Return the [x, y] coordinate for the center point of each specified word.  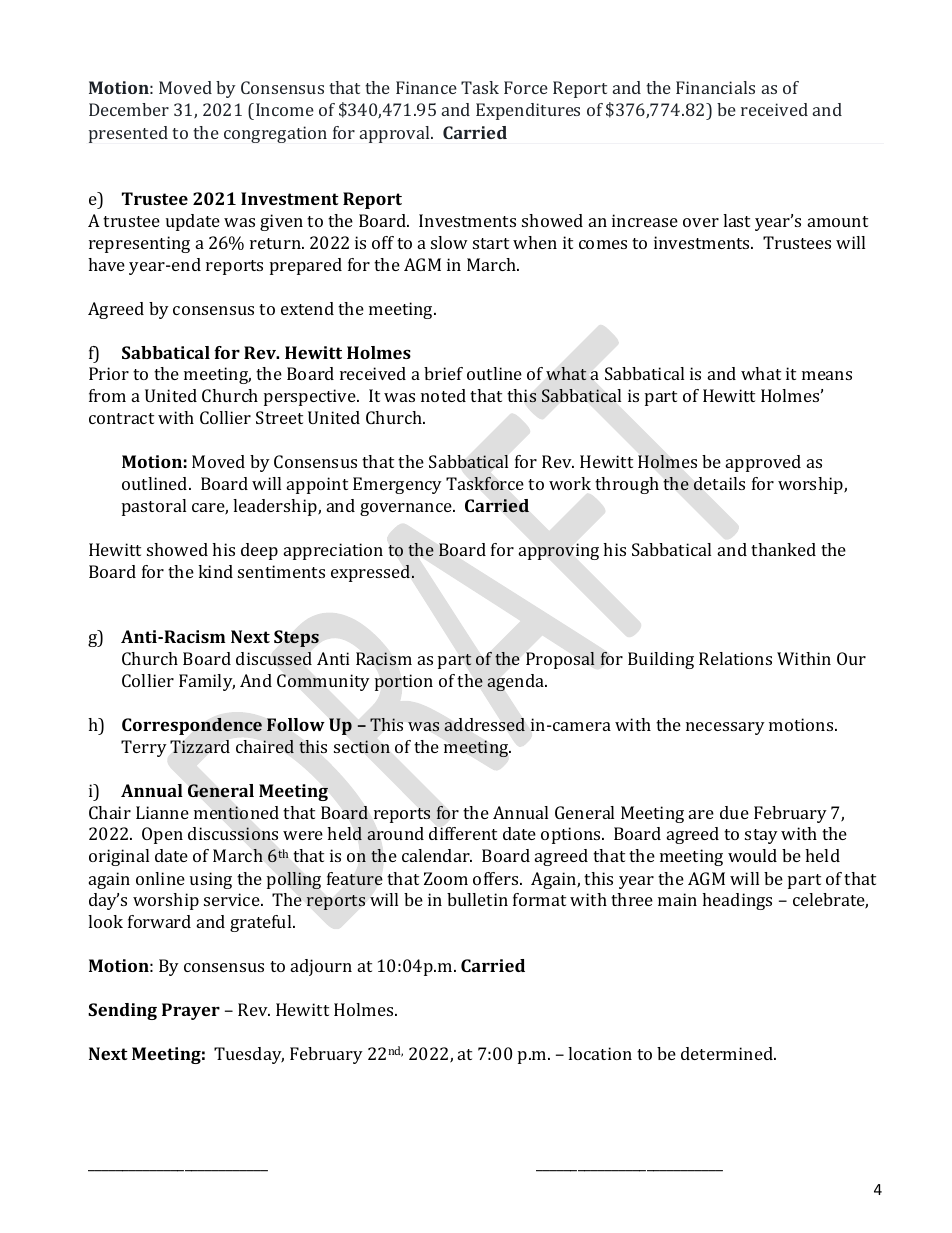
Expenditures [528, 111]
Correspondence [192, 726]
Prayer [191, 1011]
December [129, 109]
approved [763, 463]
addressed [484, 725]
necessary [725, 728]
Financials [715, 87]
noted [443, 395]
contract [121, 418]
